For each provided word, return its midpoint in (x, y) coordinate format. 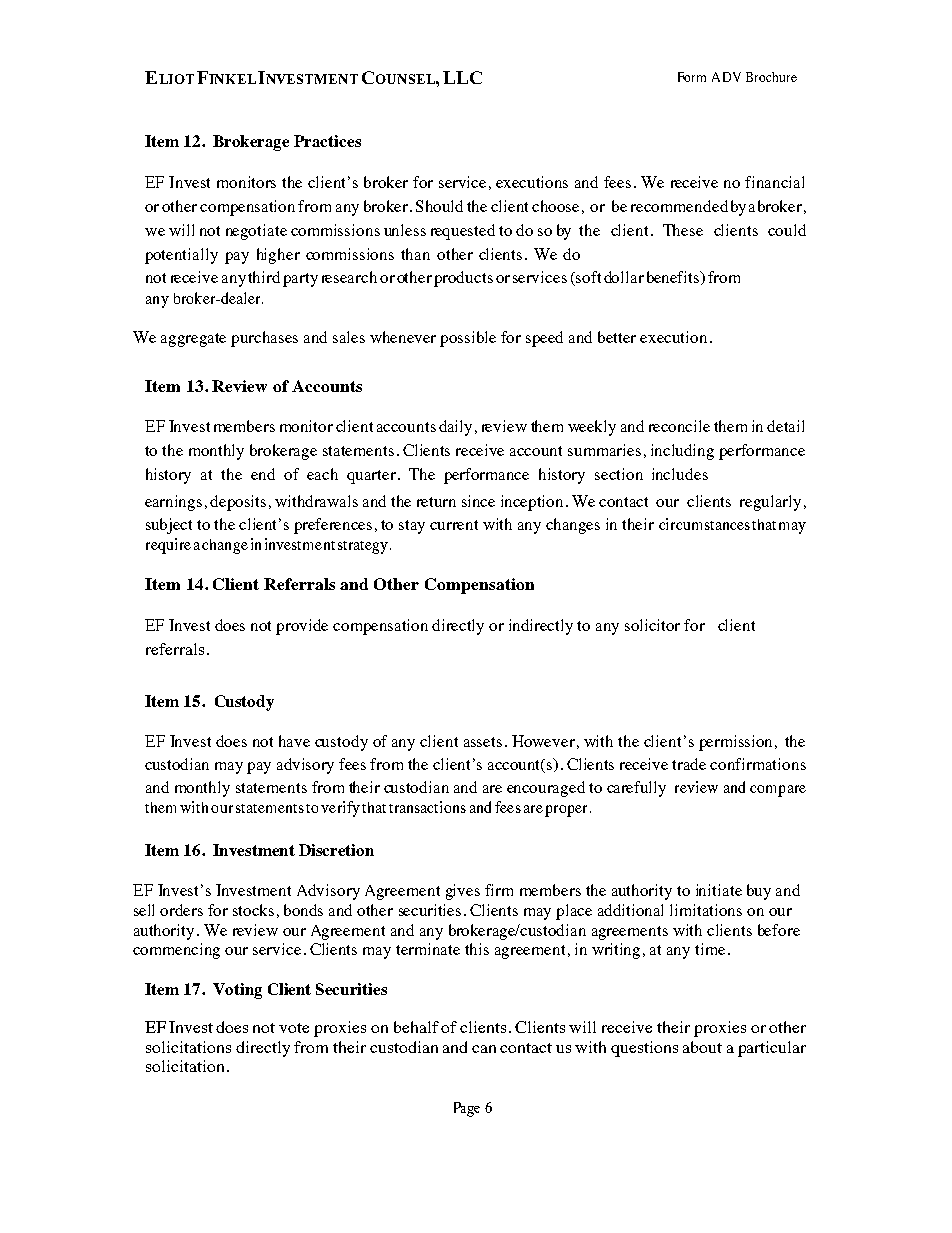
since (478, 501)
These (683, 230)
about (702, 1047)
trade (689, 764)
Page (467, 1109)
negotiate (256, 232)
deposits (238, 503)
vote (294, 1028)
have (294, 741)
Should (439, 206)
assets (483, 742)
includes (680, 474)
